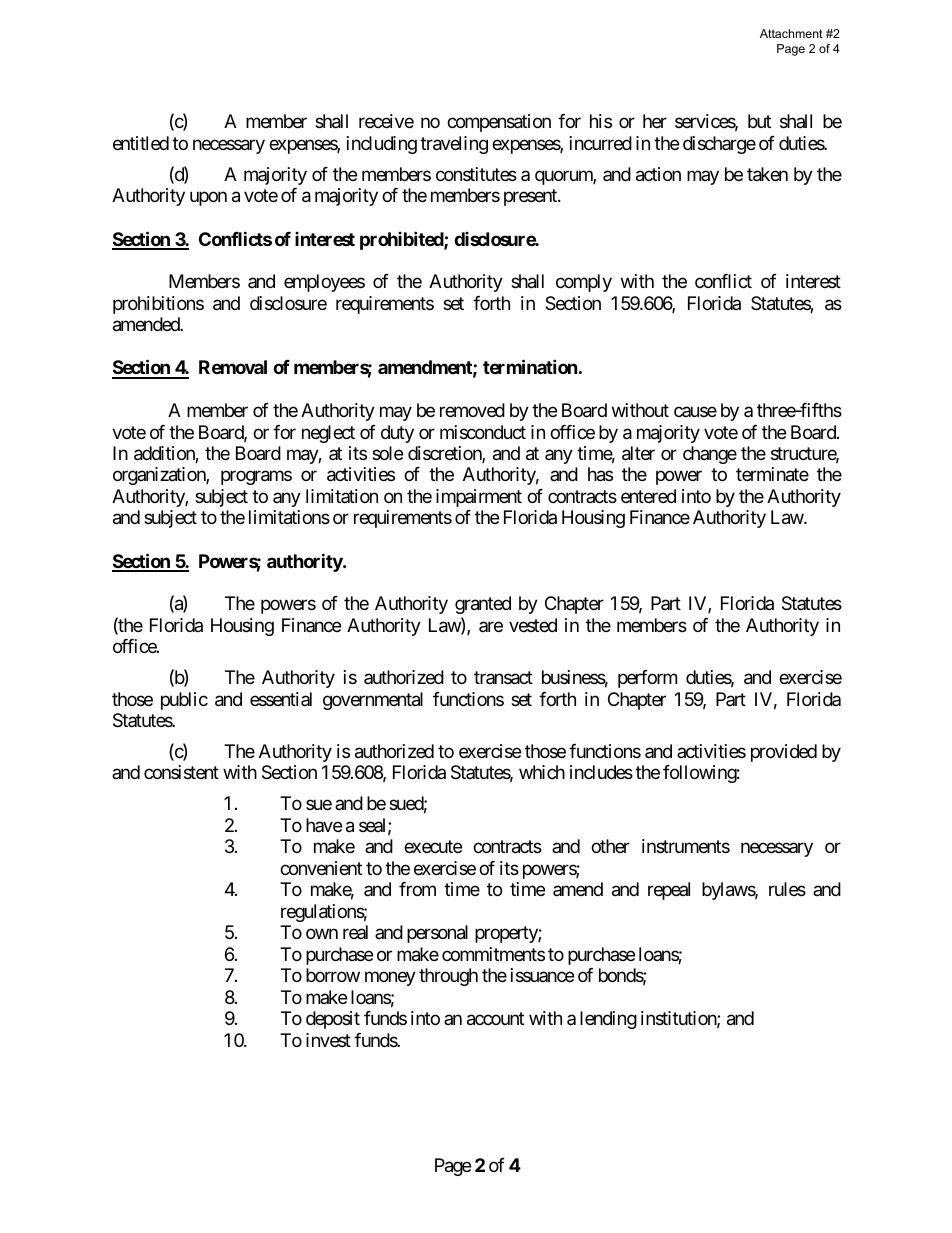 Image resolution: width=952 pixels, height=1233 pixels. Describe the element at coordinates (333, 1020) in the screenshot. I see `deposit` at that location.
